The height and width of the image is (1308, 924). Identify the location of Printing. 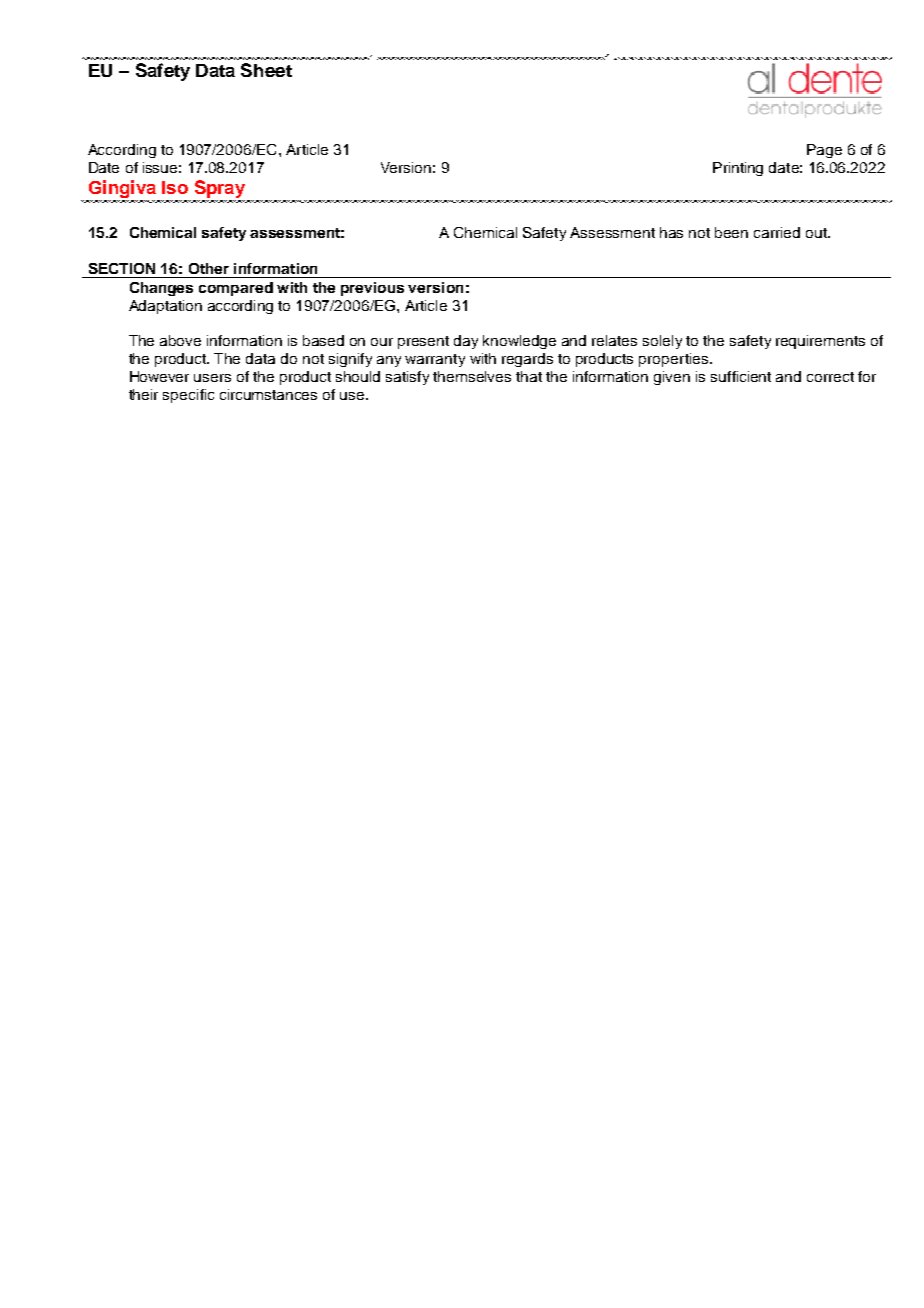
(738, 169).
